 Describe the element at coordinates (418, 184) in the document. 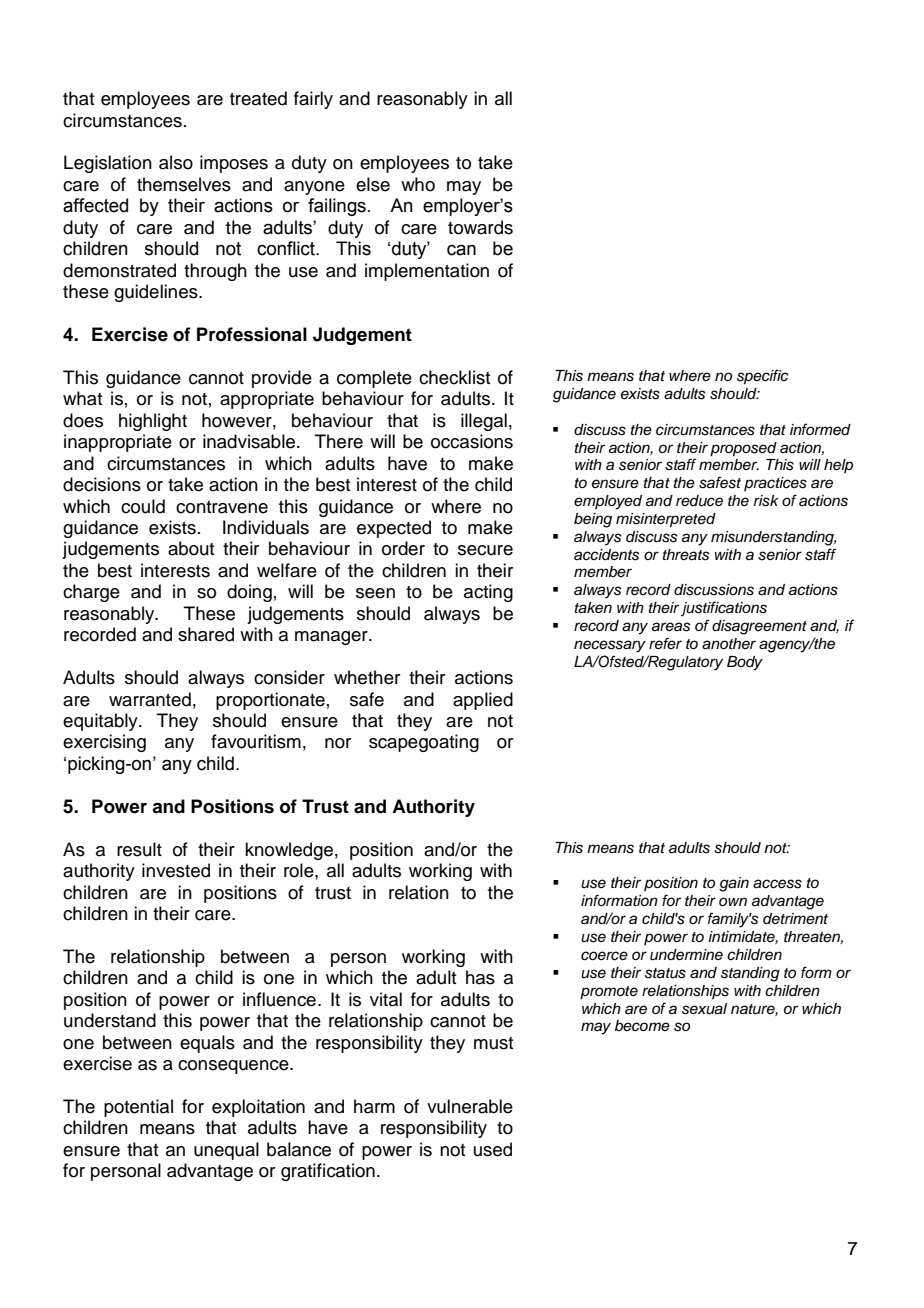

I see `who` at that location.
